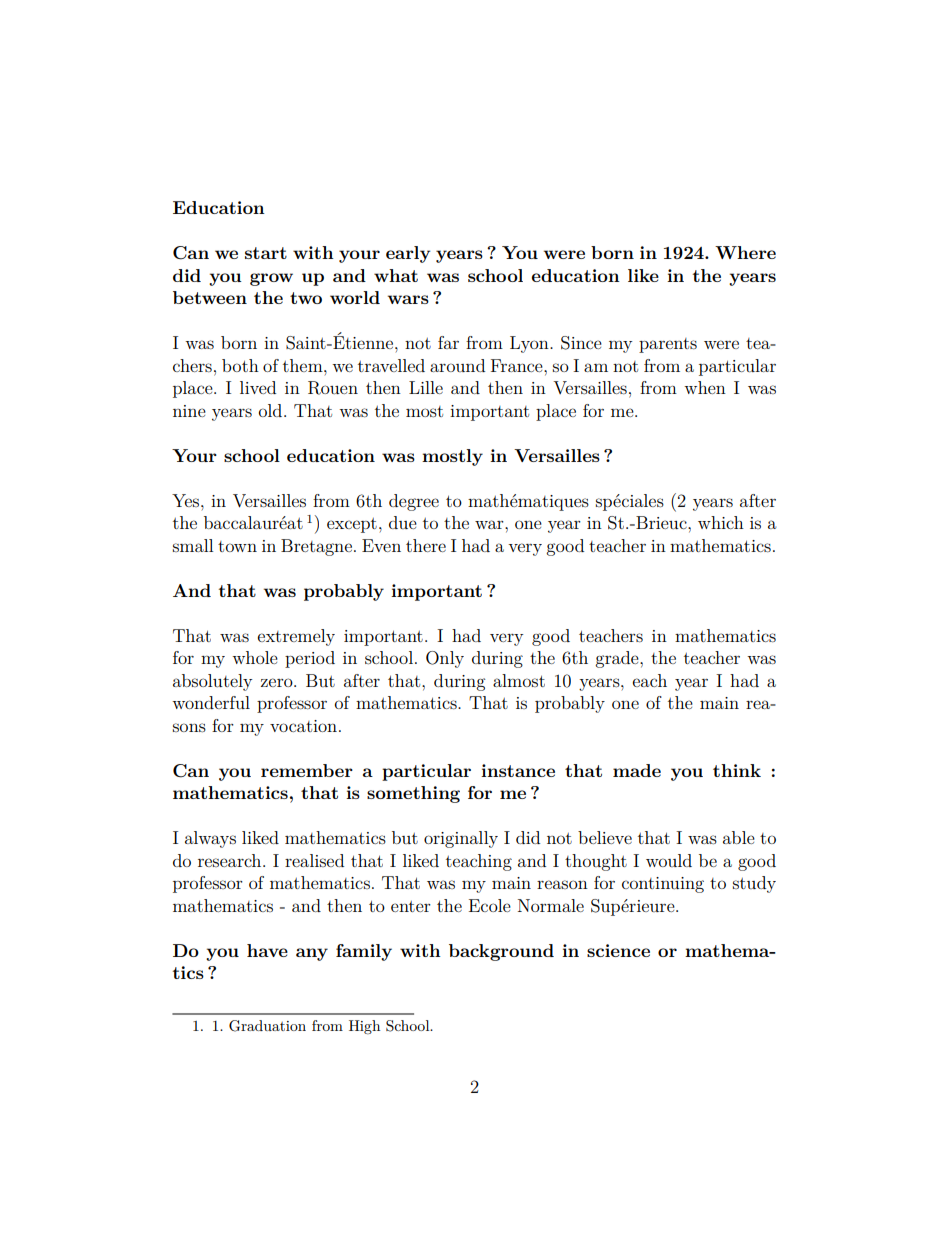  What do you see at coordinates (745, 252) in the document?
I see `Where` at bounding box center [745, 252].
